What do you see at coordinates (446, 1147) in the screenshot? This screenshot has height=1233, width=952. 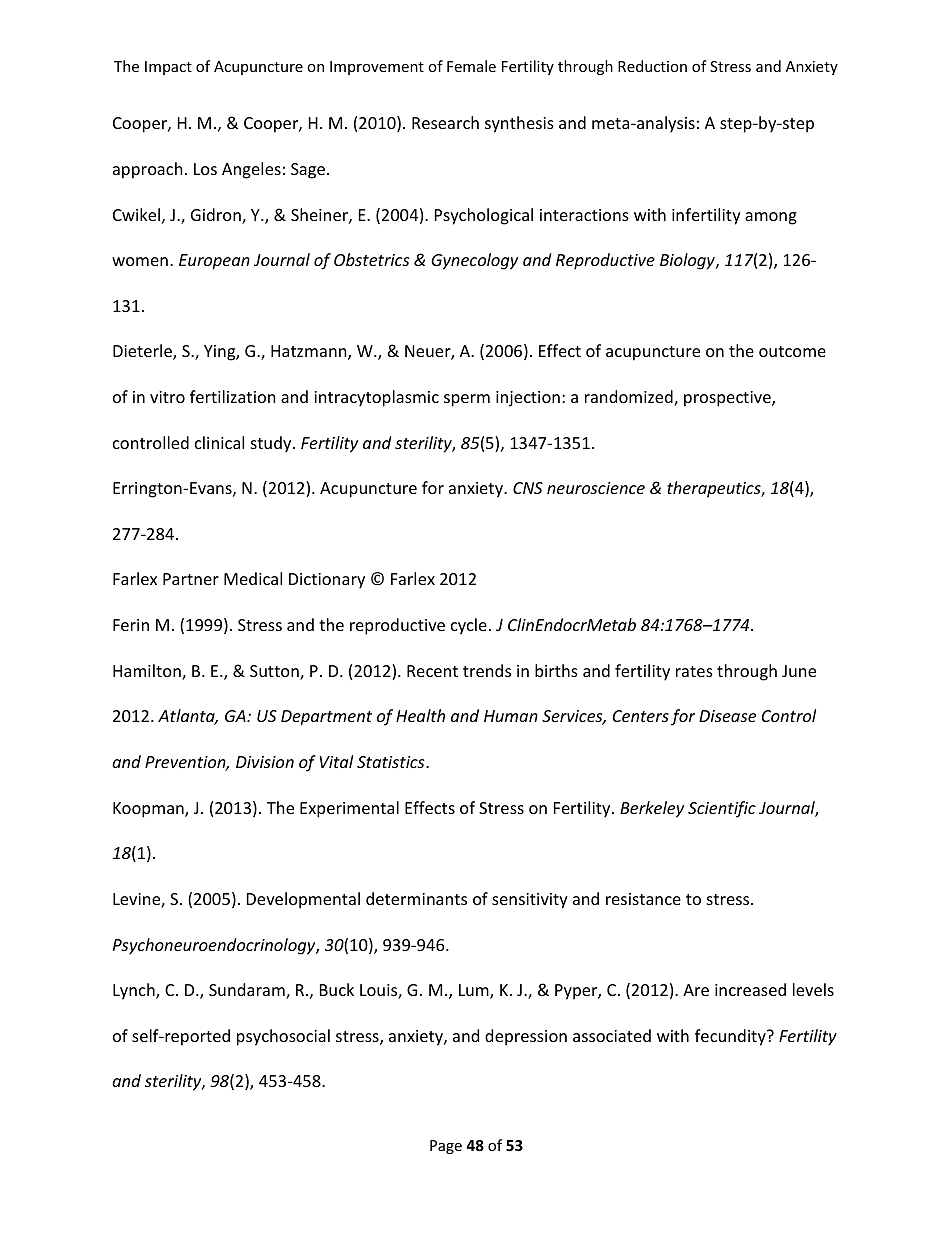 I see `Page` at bounding box center [446, 1147].
